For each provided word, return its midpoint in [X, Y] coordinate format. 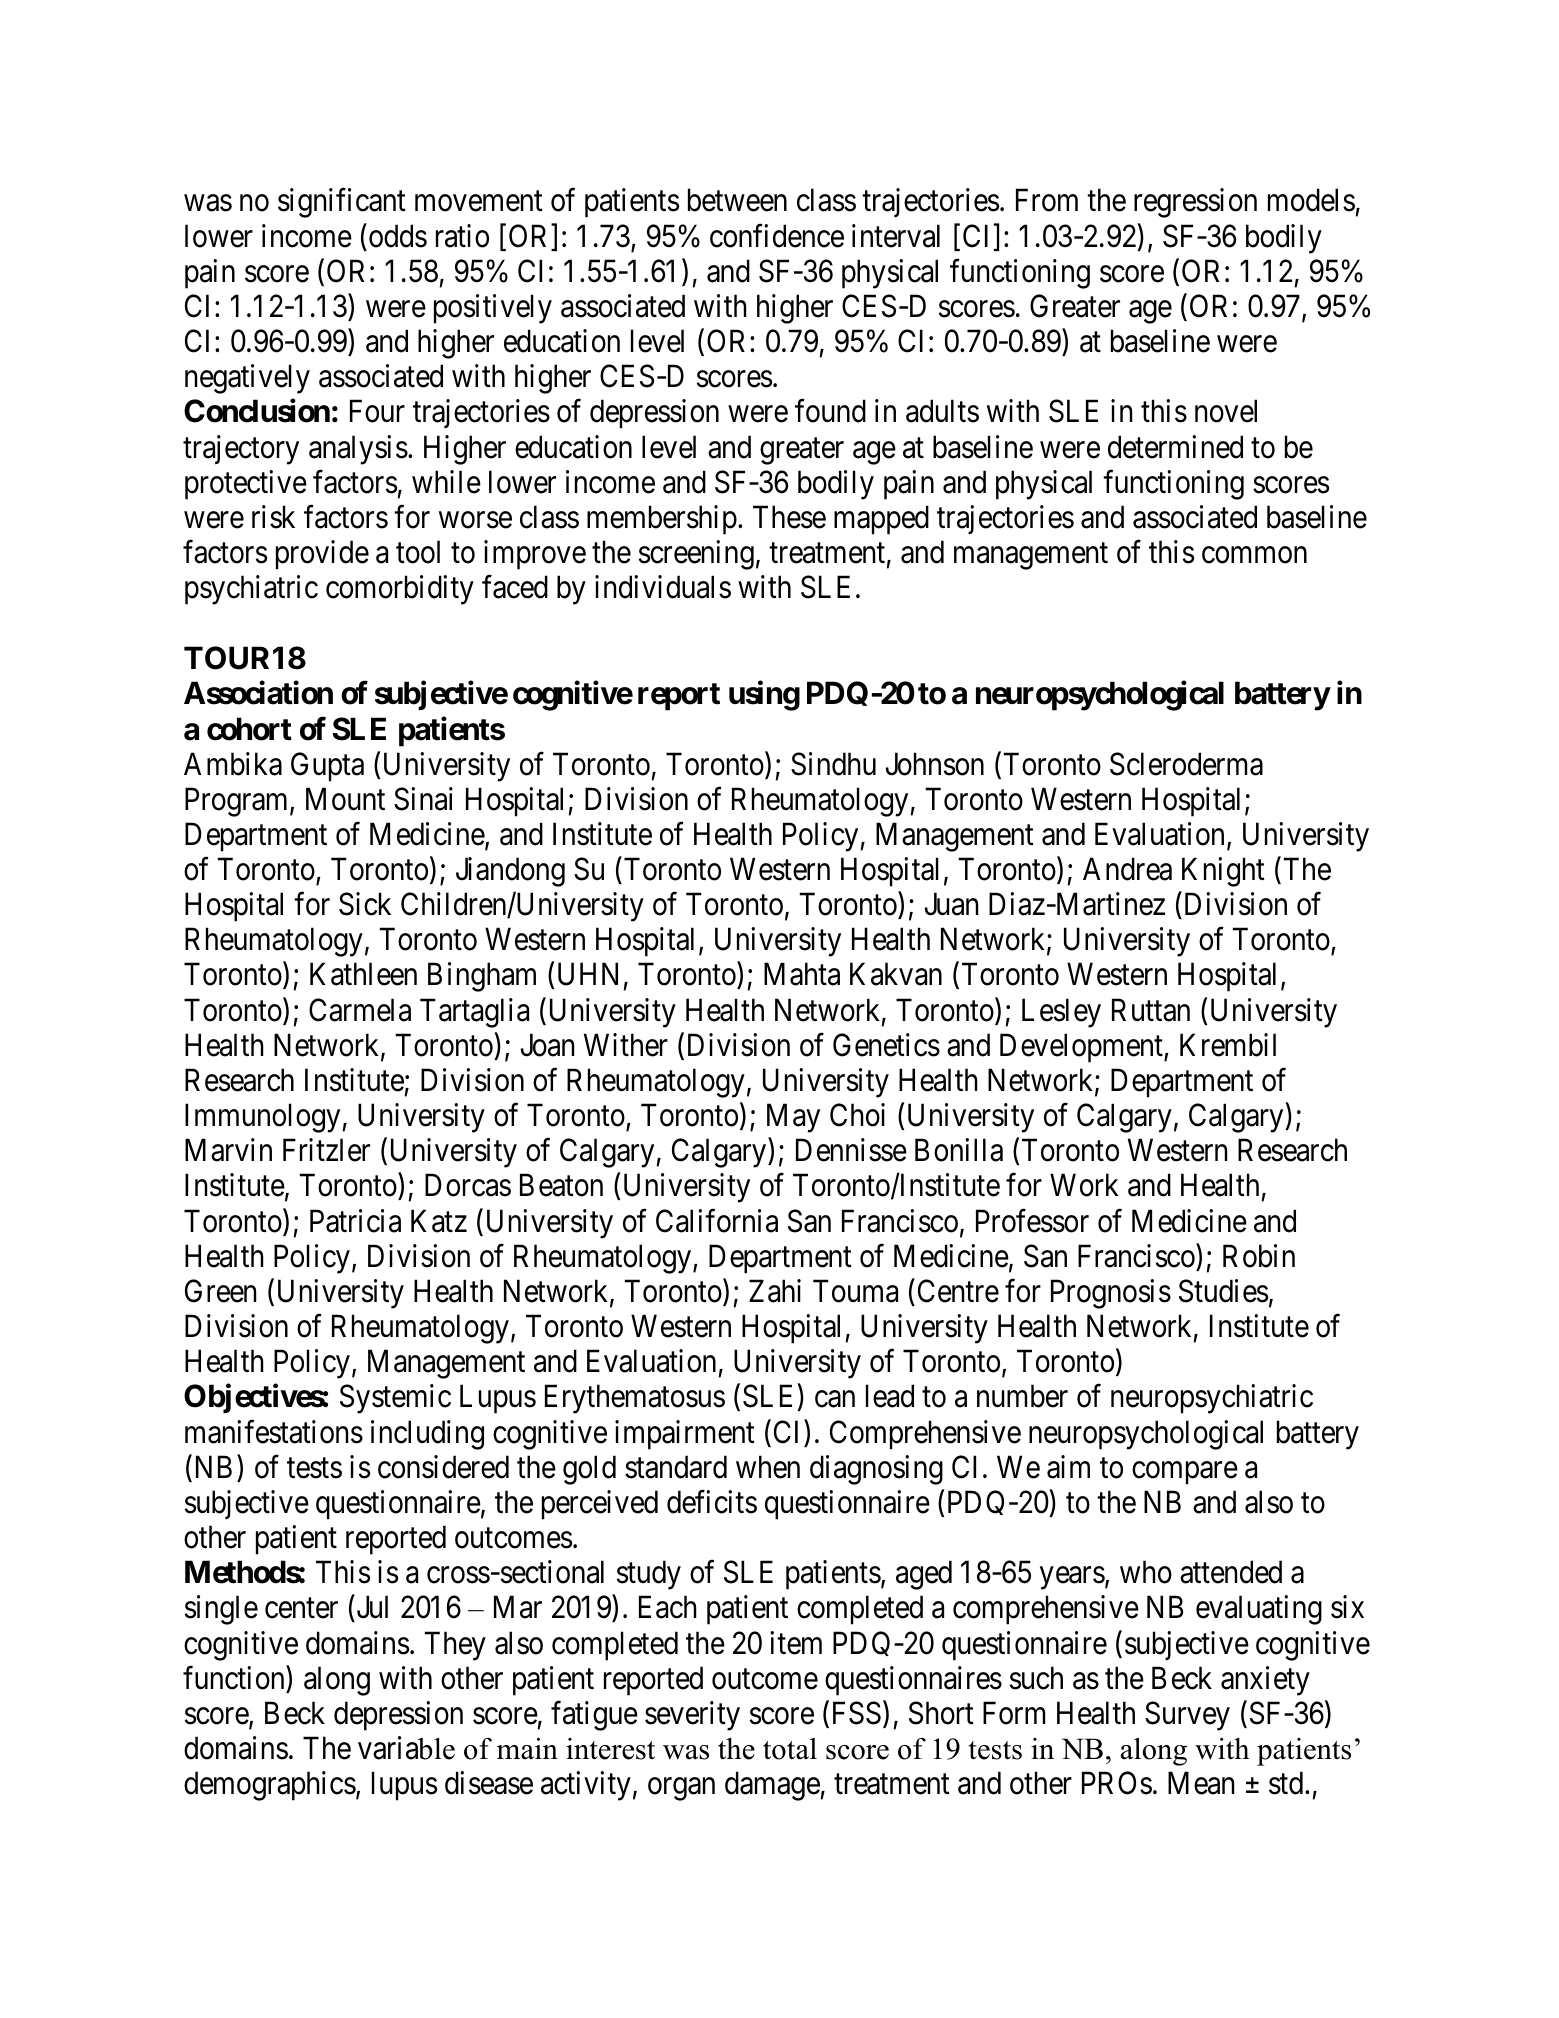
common [1254, 555]
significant [342, 203]
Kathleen [363, 974]
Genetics [886, 1045]
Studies [1223, 1291]
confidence [777, 236]
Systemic [395, 1399]
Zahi [775, 1291]
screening [696, 555]
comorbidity [400, 590]
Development [1082, 1048]
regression [1195, 203]
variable [406, 1748]
